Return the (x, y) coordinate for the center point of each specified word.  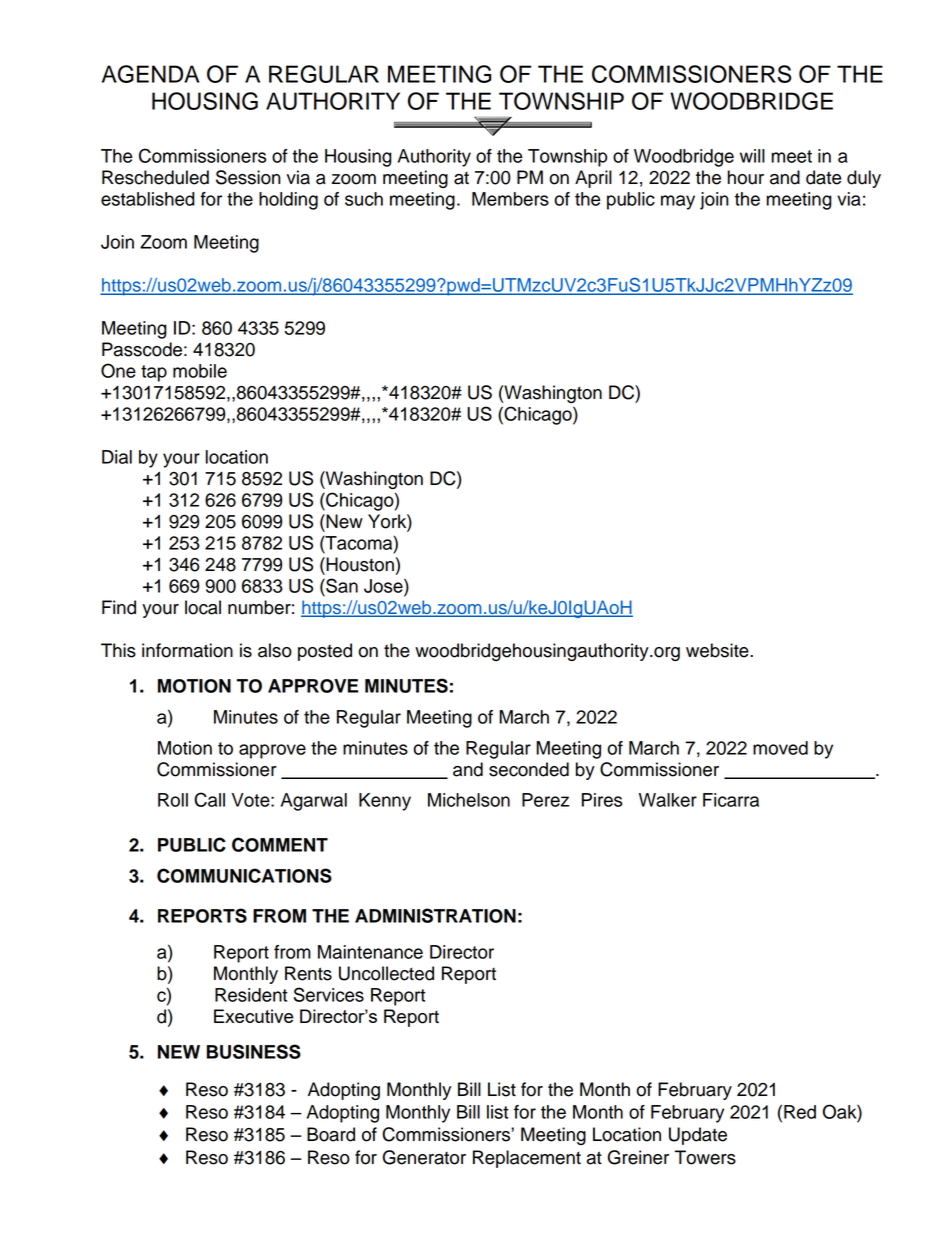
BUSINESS (254, 1051)
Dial (117, 457)
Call (209, 799)
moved (780, 748)
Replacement (527, 1159)
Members (510, 199)
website (718, 650)
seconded (529, 769)
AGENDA (150, 74)
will (752, 156)
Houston (359, 564)
